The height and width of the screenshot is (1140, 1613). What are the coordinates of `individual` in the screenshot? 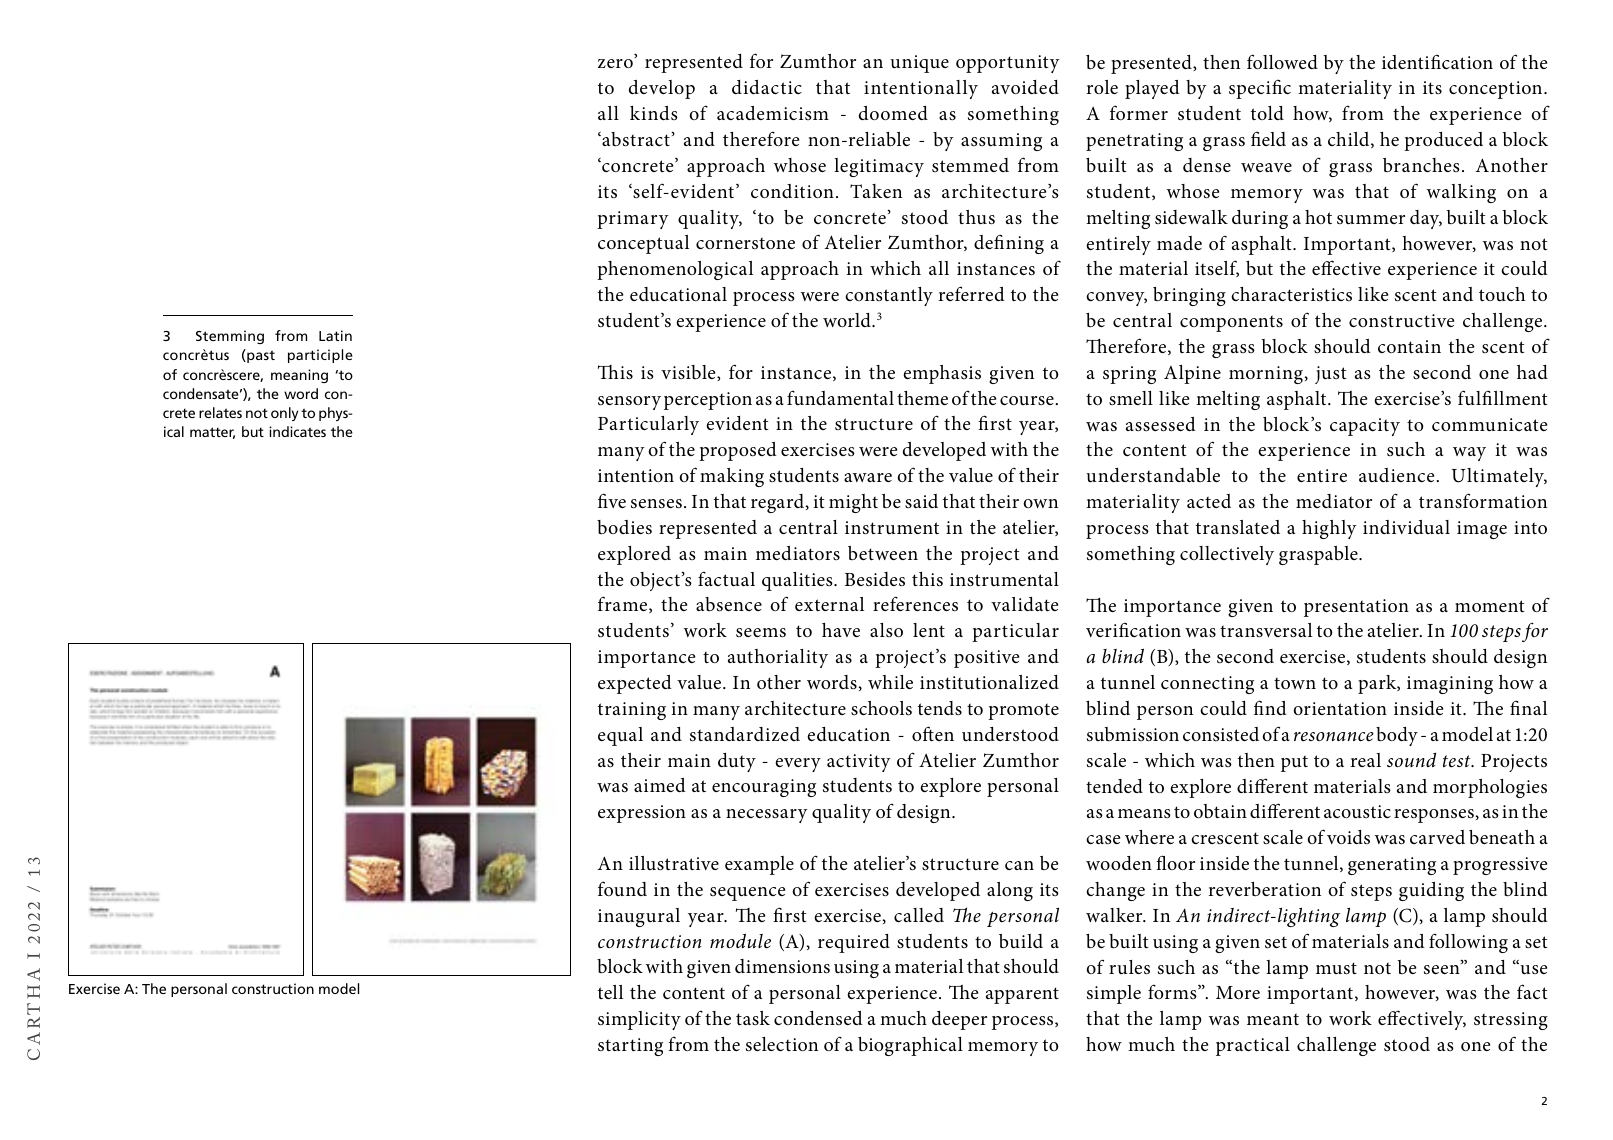 It's located at (1406, 527).
